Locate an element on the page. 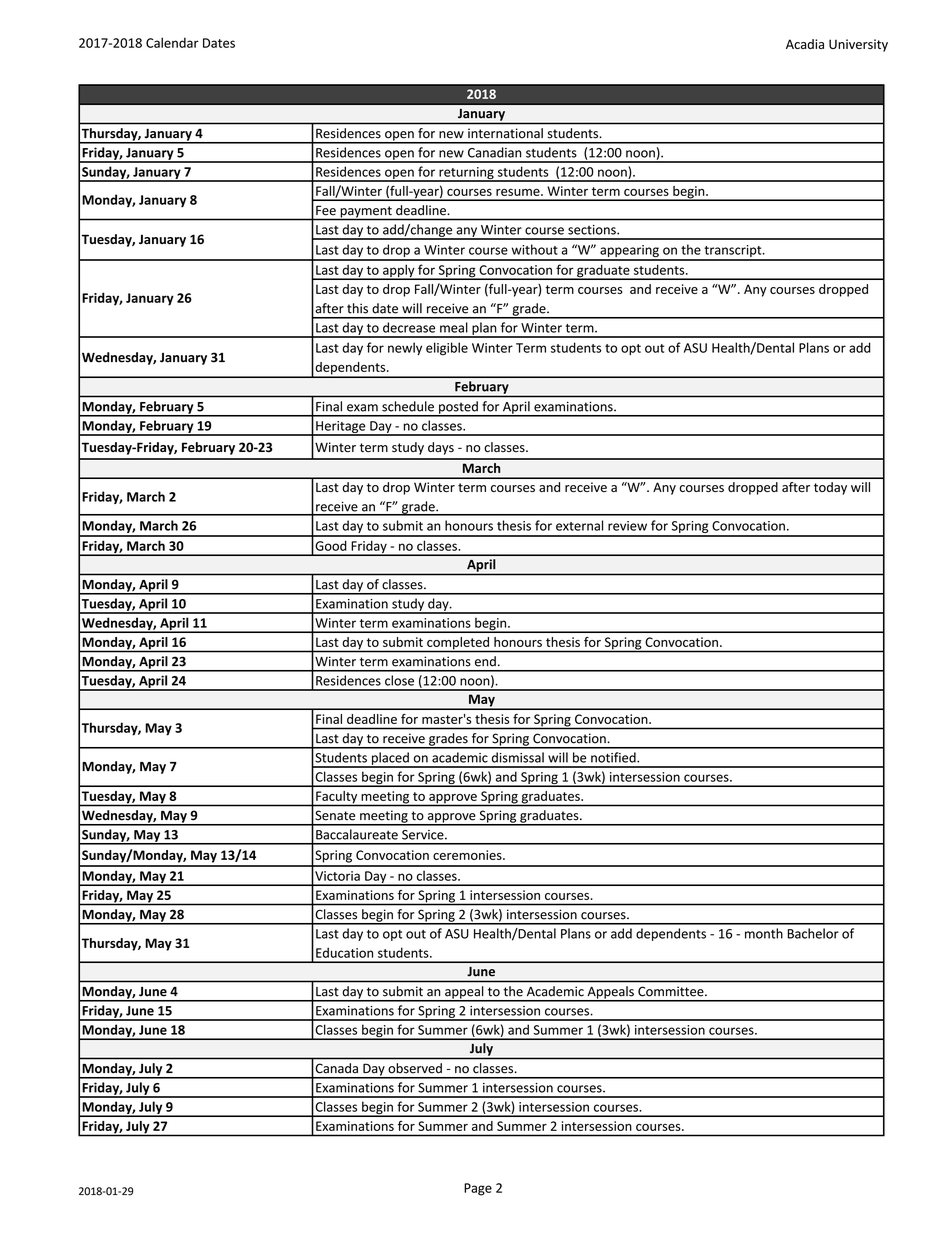 This page has height=1233, width=952. external is located at coordinates (579, 525).
